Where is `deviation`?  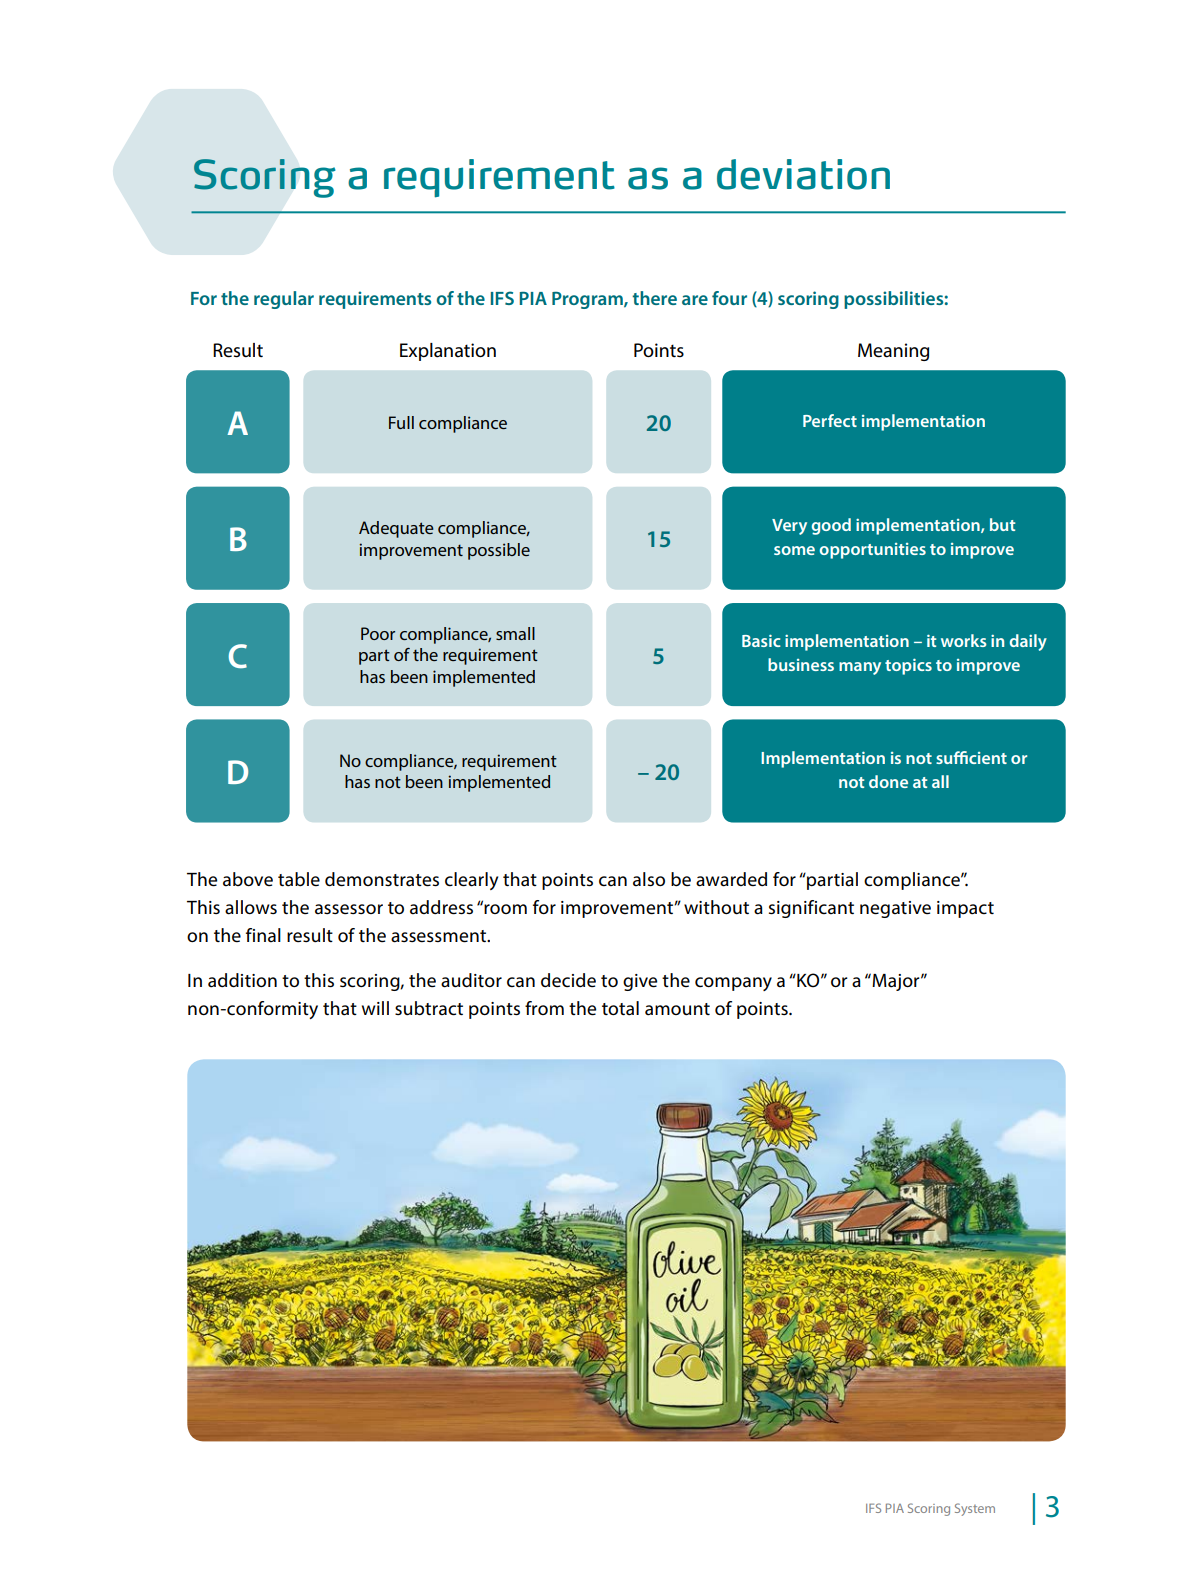
deviation is located at coordinates (803, 174).
